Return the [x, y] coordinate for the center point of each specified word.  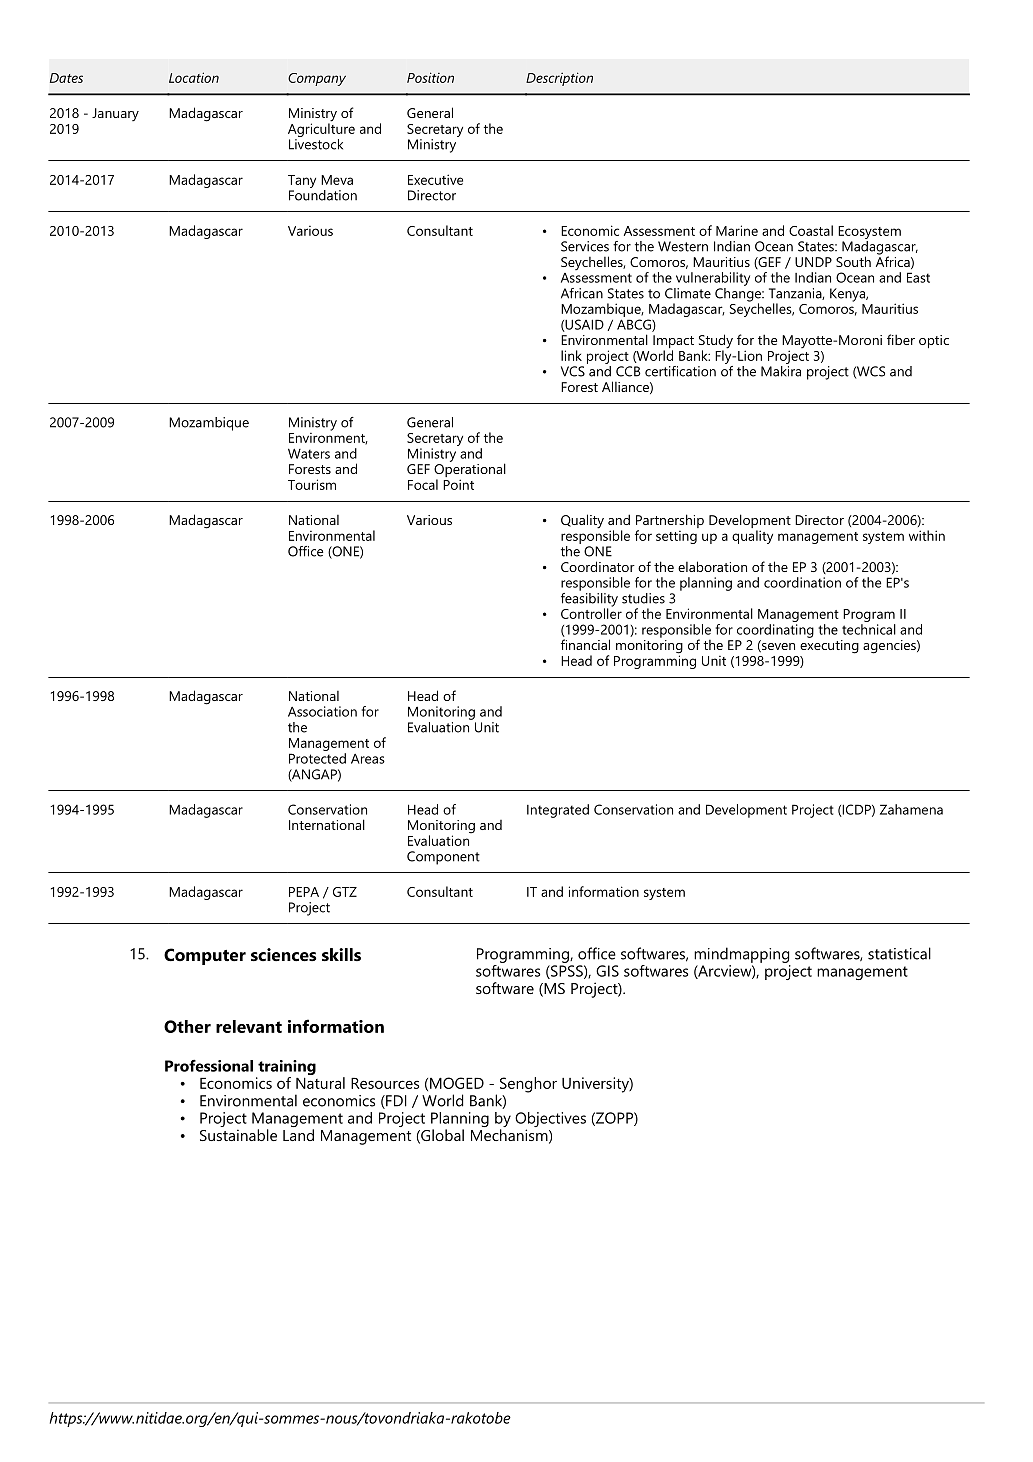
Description [559, 79]
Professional [209, 1065]
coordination [802, 582]
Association [322, 711]
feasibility [589, 599]
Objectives [550, 1121]
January [115, 114]
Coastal [811, 230]
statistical [899, 953]
